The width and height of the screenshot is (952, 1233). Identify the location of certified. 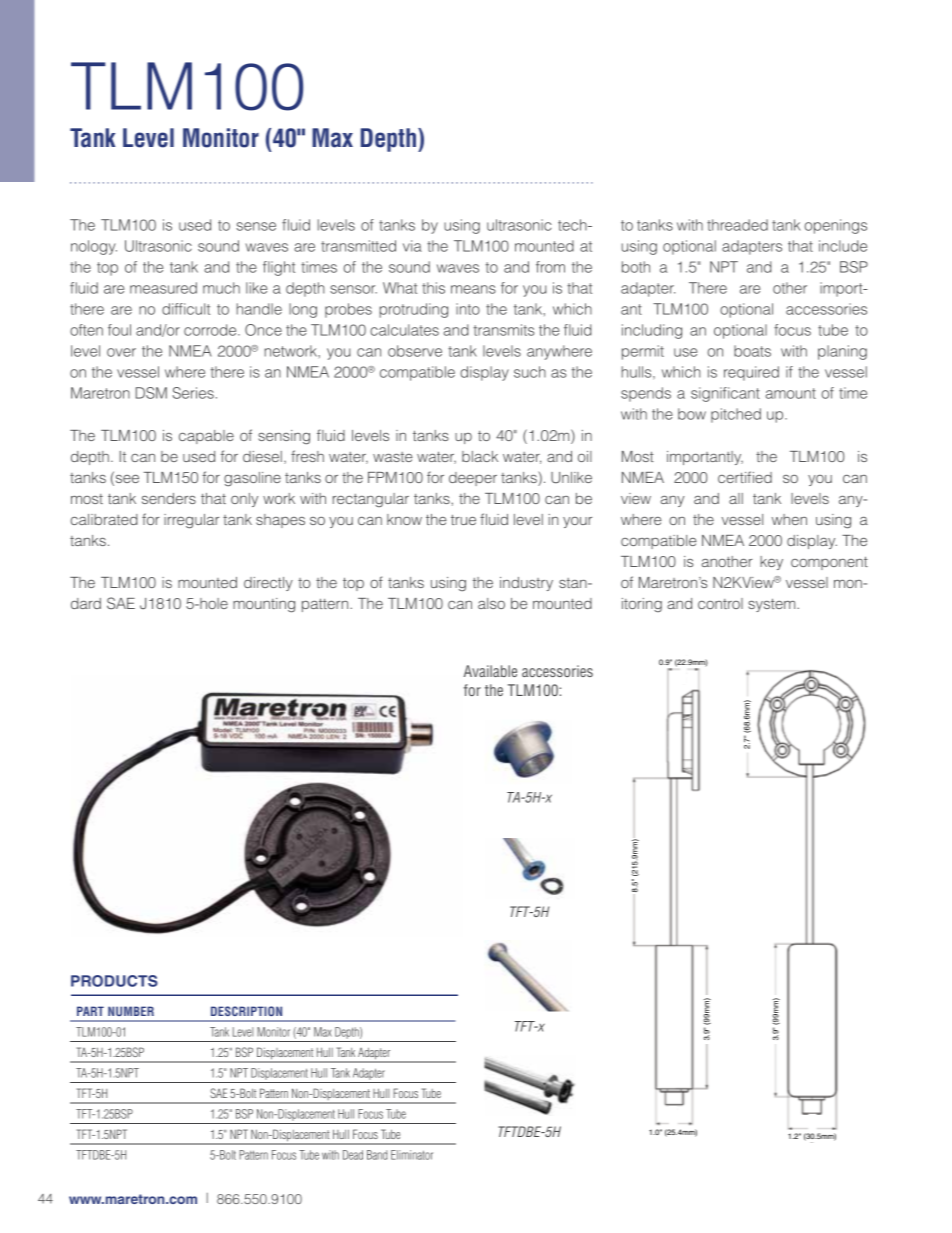
(745, 477).
